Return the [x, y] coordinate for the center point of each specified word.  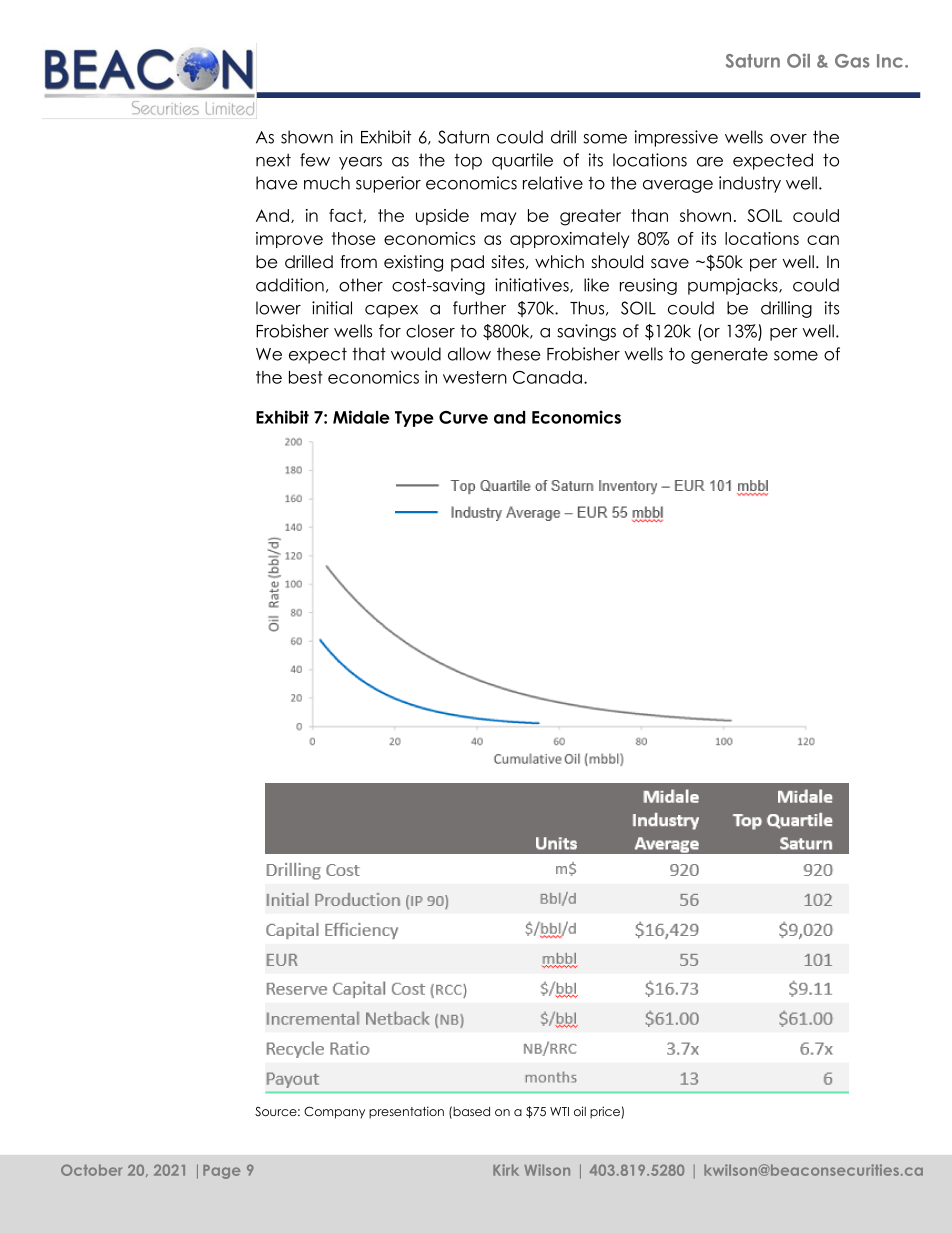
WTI [559, 1111]
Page [221, 1172]
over [788, 139]
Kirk [506, 1170]
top [468, 162]
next [273, 160]
